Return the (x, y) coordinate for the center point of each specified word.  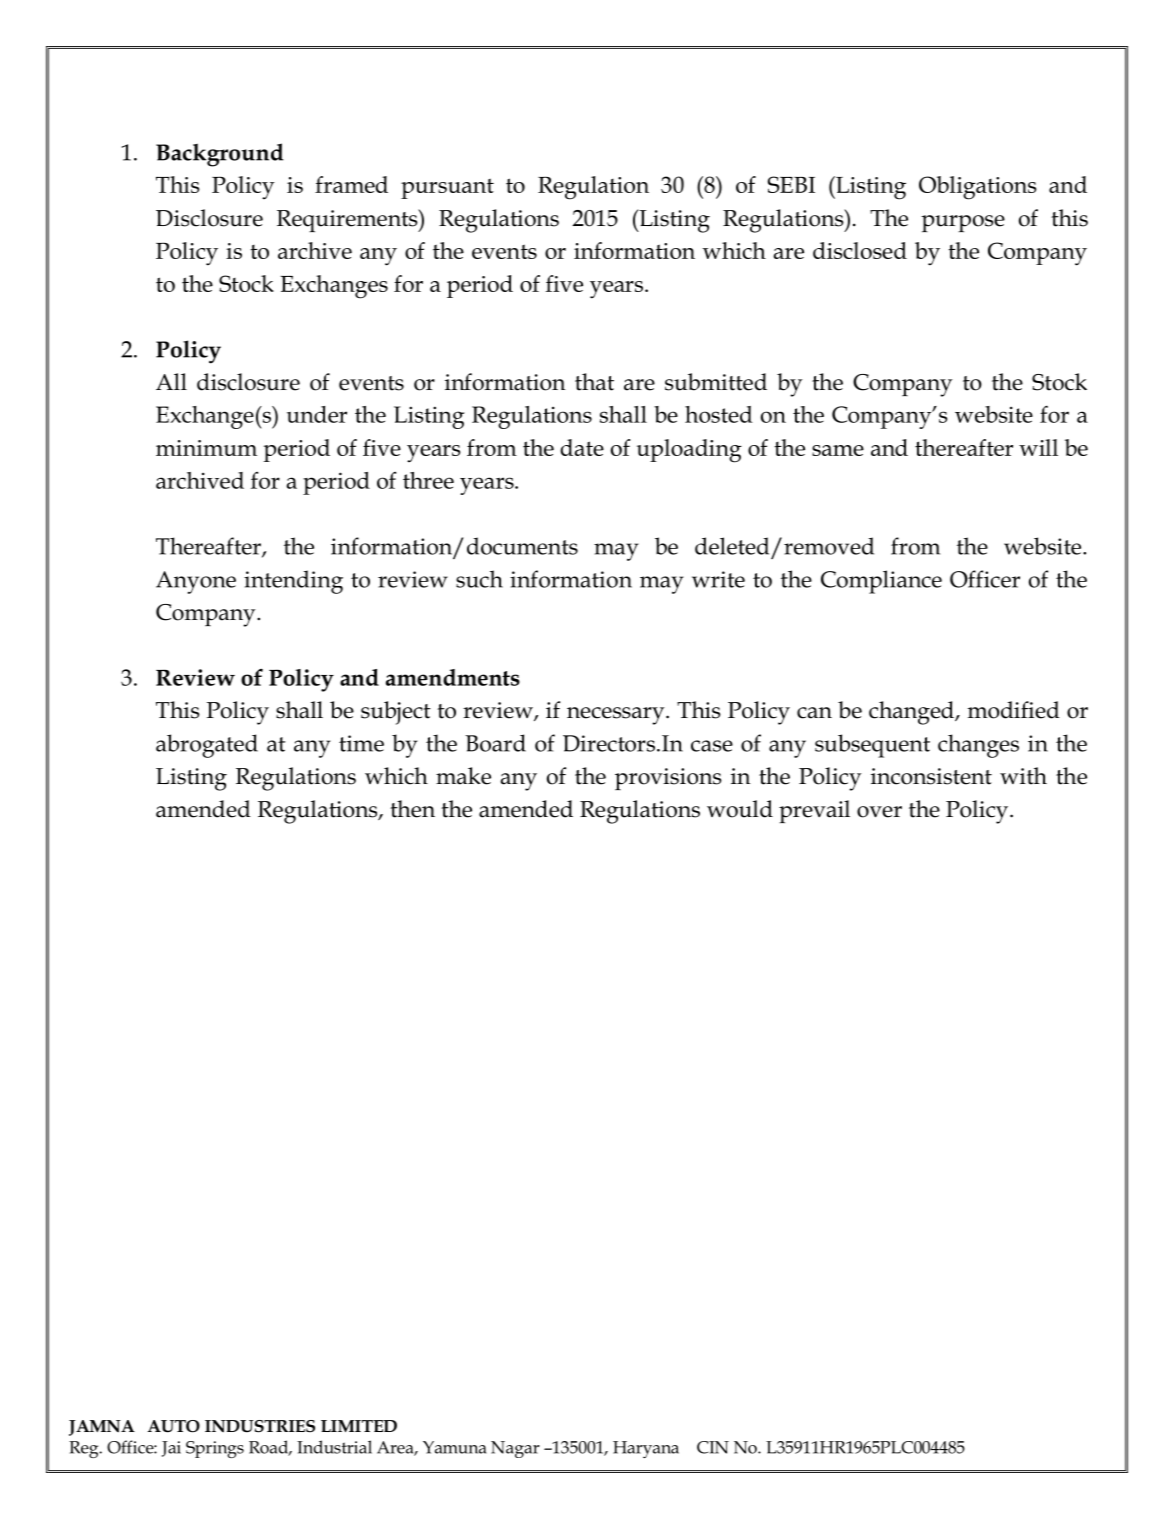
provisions (668, 779)
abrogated (207, 746)
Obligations (978, 188)
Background (220, 155)
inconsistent (931, 776)
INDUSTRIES (260, 1426)
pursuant (447, 188)
